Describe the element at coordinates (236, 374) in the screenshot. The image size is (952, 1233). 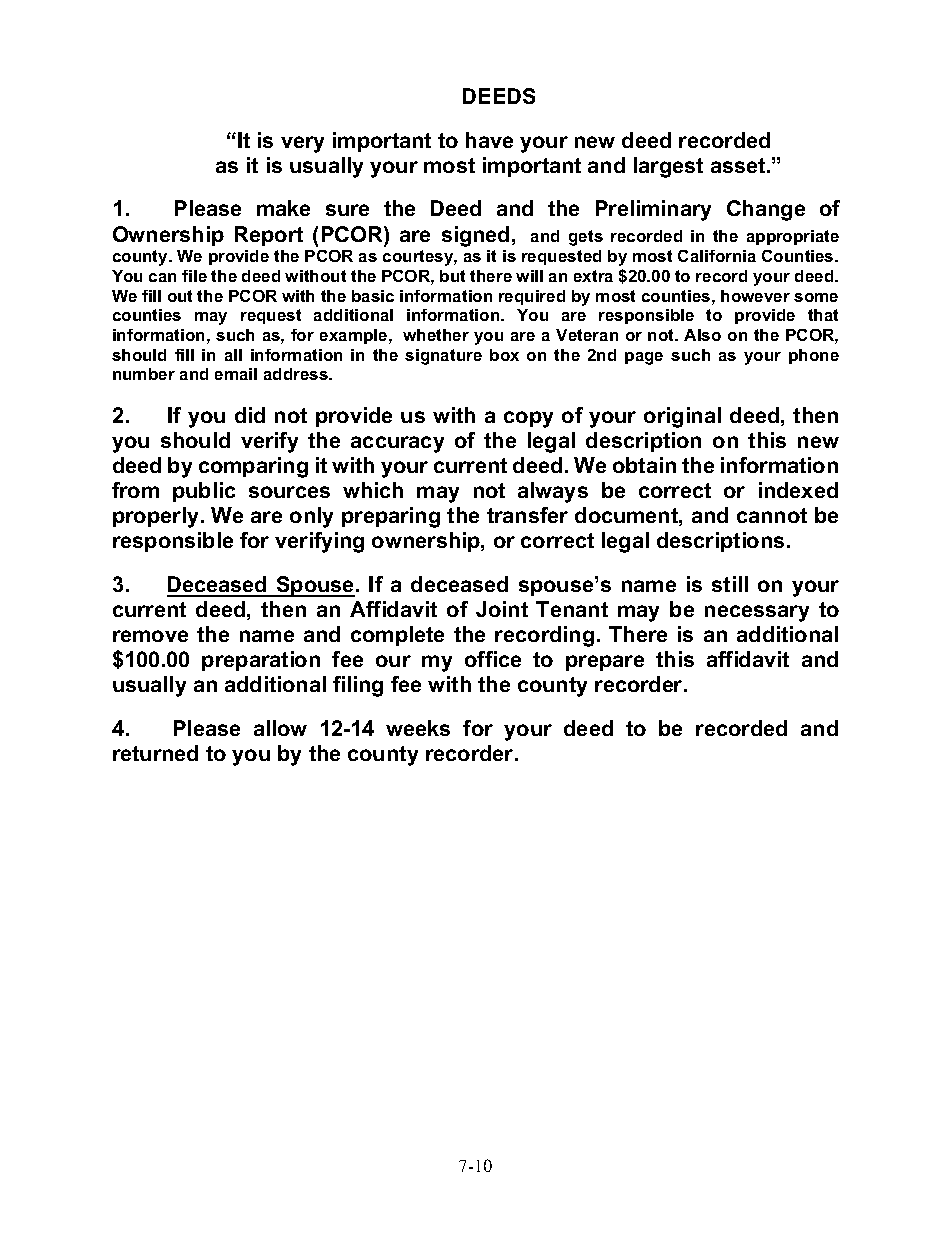
I see `email` at that location.
